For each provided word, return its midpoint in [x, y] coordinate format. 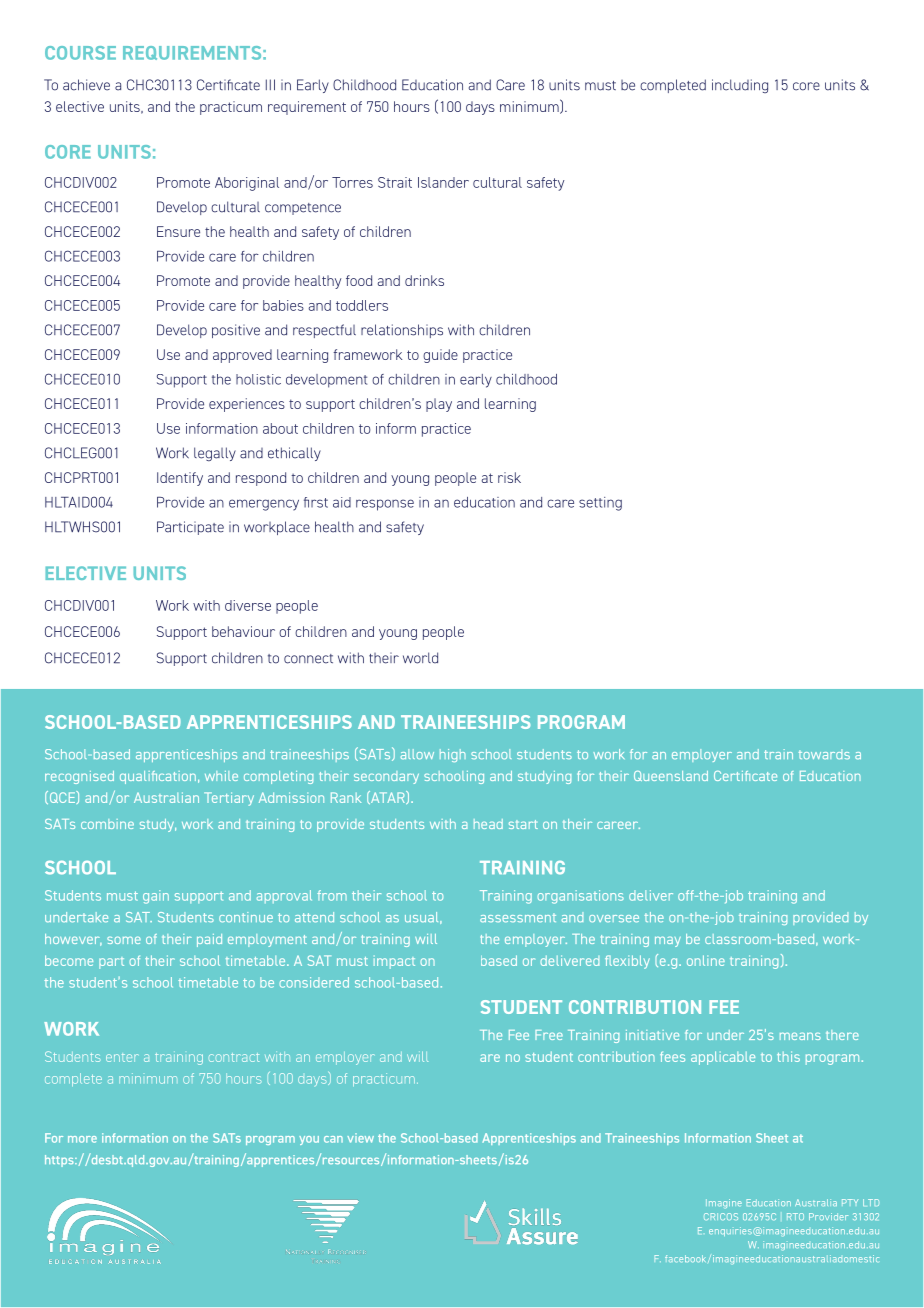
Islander [443, 182]
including [740, 86]
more [82, 1139]
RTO [795, 1216]
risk [509, 477]
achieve [86, 85]
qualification [158, 777]
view [360, 1138]
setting [600, 504]
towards [824, 754]
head [488, 824]
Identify [180, 479]
